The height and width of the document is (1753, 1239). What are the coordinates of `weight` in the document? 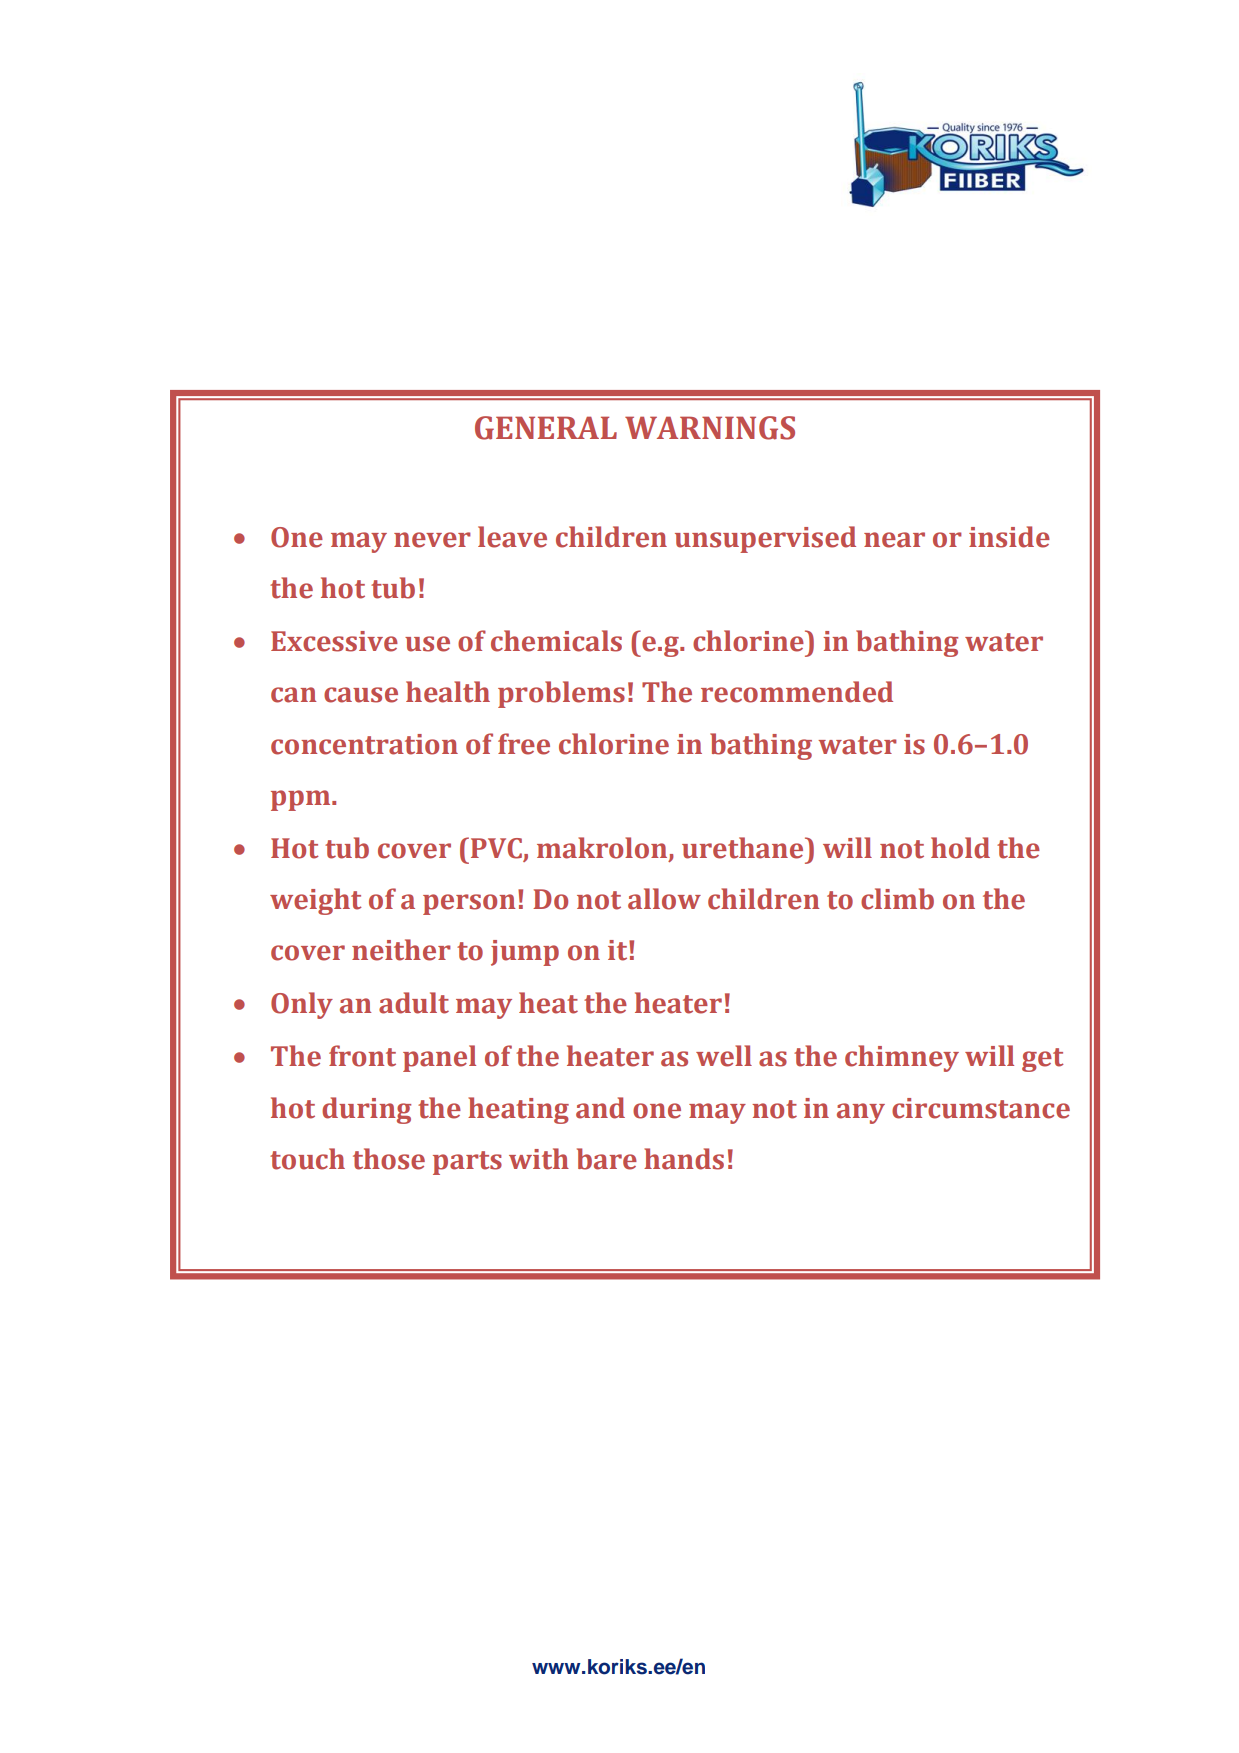 It's located at (316, 901).
